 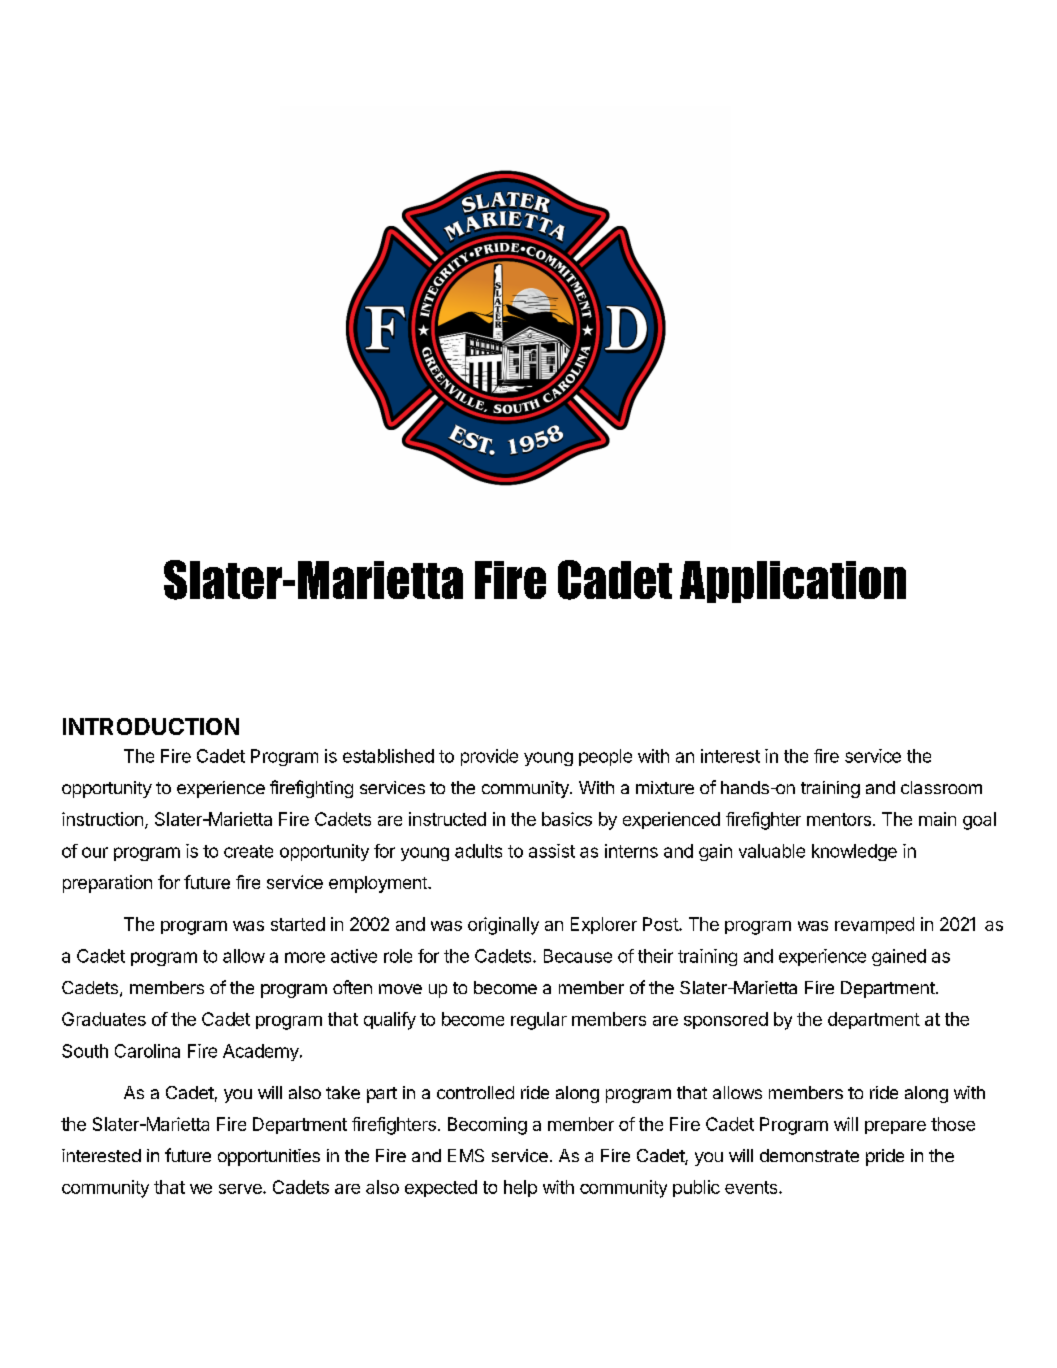 I want to click on people, so click(x=605, y=757).
